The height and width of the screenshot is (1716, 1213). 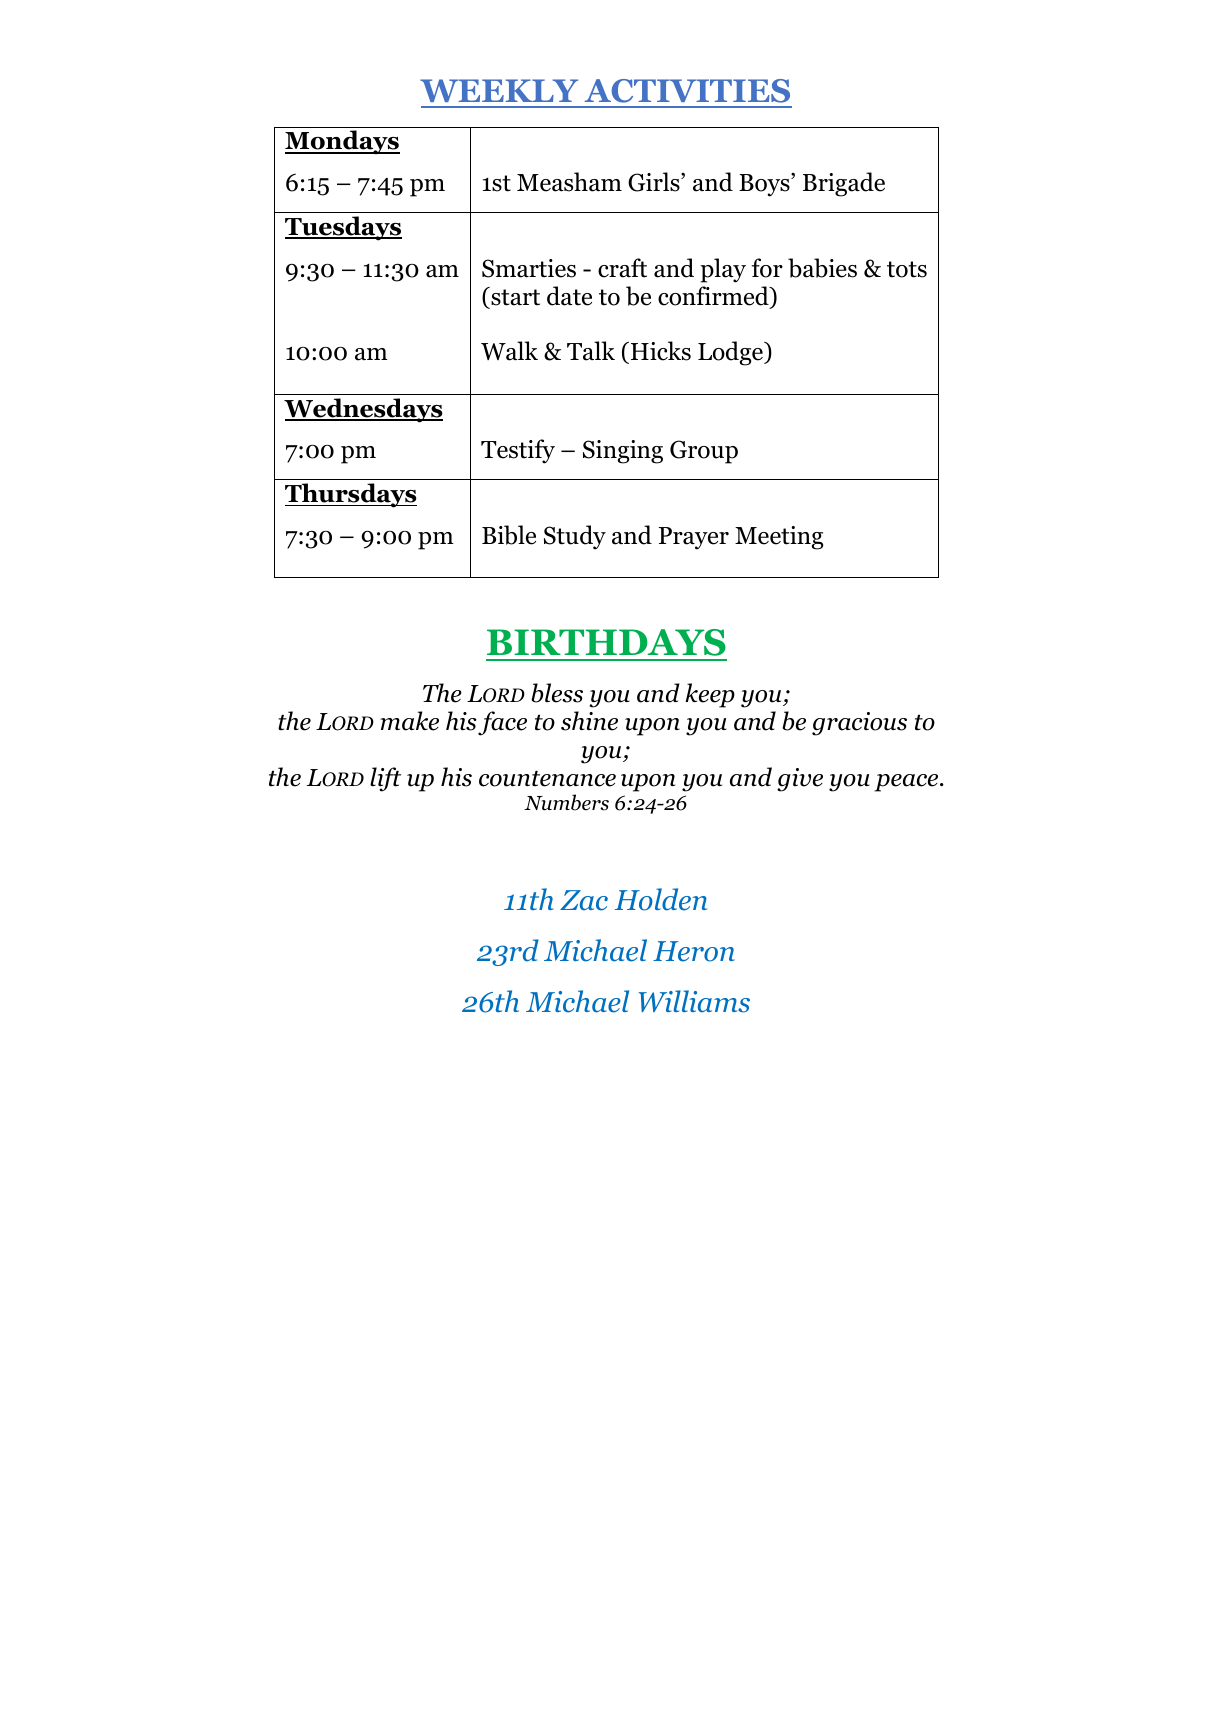 What do you see at coordinates (342, 142) in the screenshot?
I see `Mondays` at bounding box center [342, 142].
